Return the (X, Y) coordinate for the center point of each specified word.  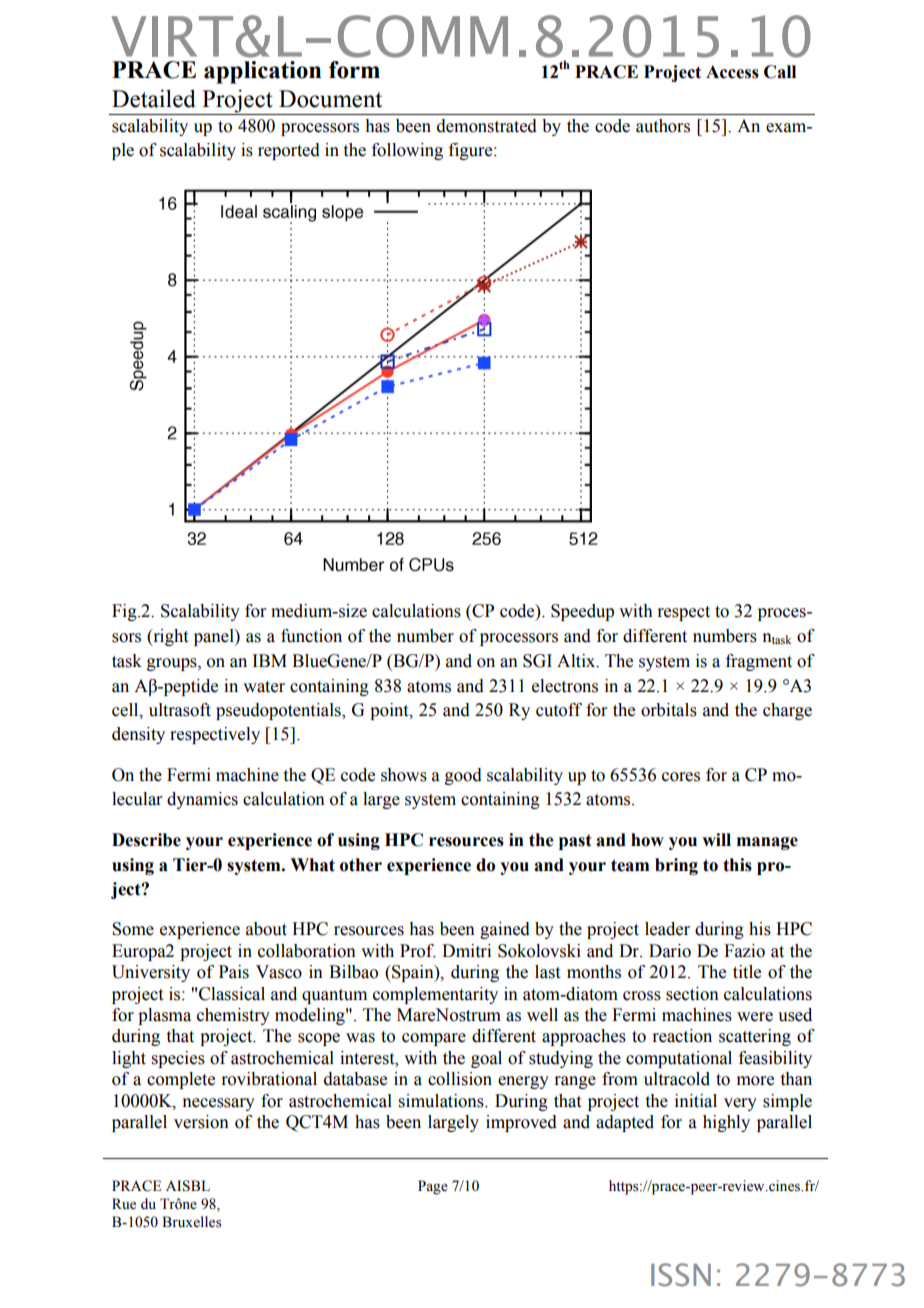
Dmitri (466, 951)
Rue (124, 1204)
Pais (234, 972)
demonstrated (487, 126)
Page (433, 1187)
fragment (759, 662)
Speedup (582, 612)
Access (732, 72)
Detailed (154, 98)
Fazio (744, 951)
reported (289, 151)
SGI (537, 661)
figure (472, 151)
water (264, 687)
